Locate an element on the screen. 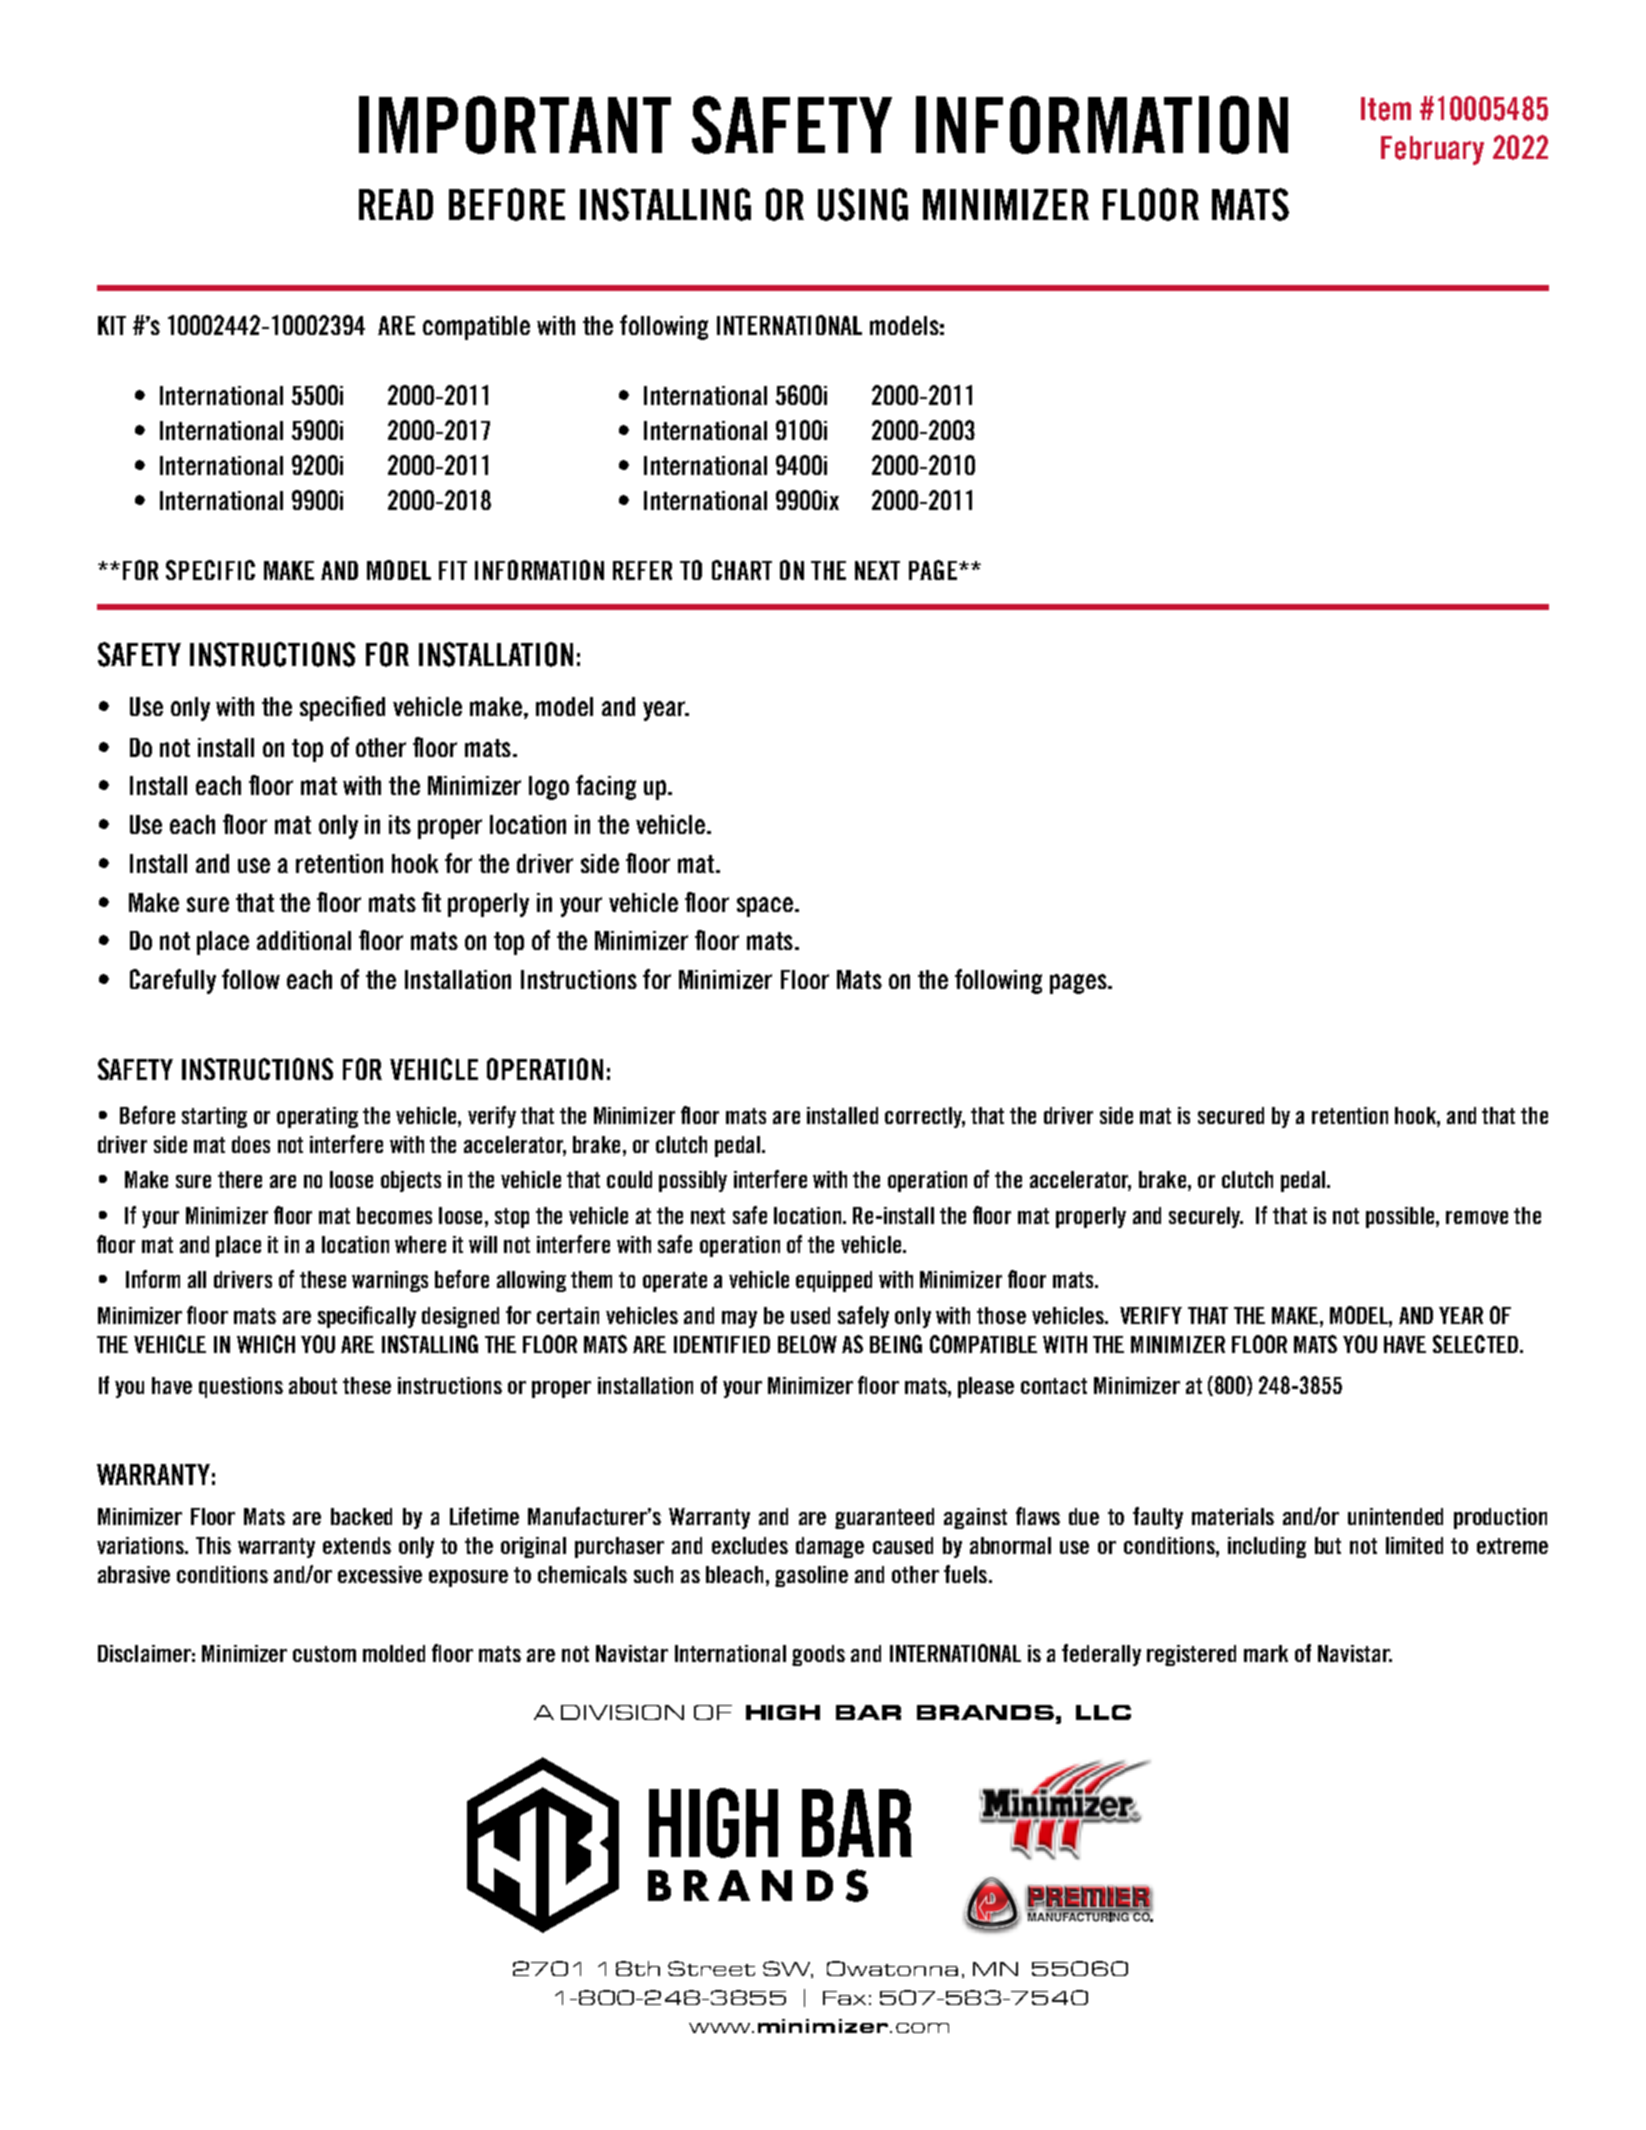 The height and width of the screenshot is (2130, 1646). READ is located at coordinates (396, 204).
